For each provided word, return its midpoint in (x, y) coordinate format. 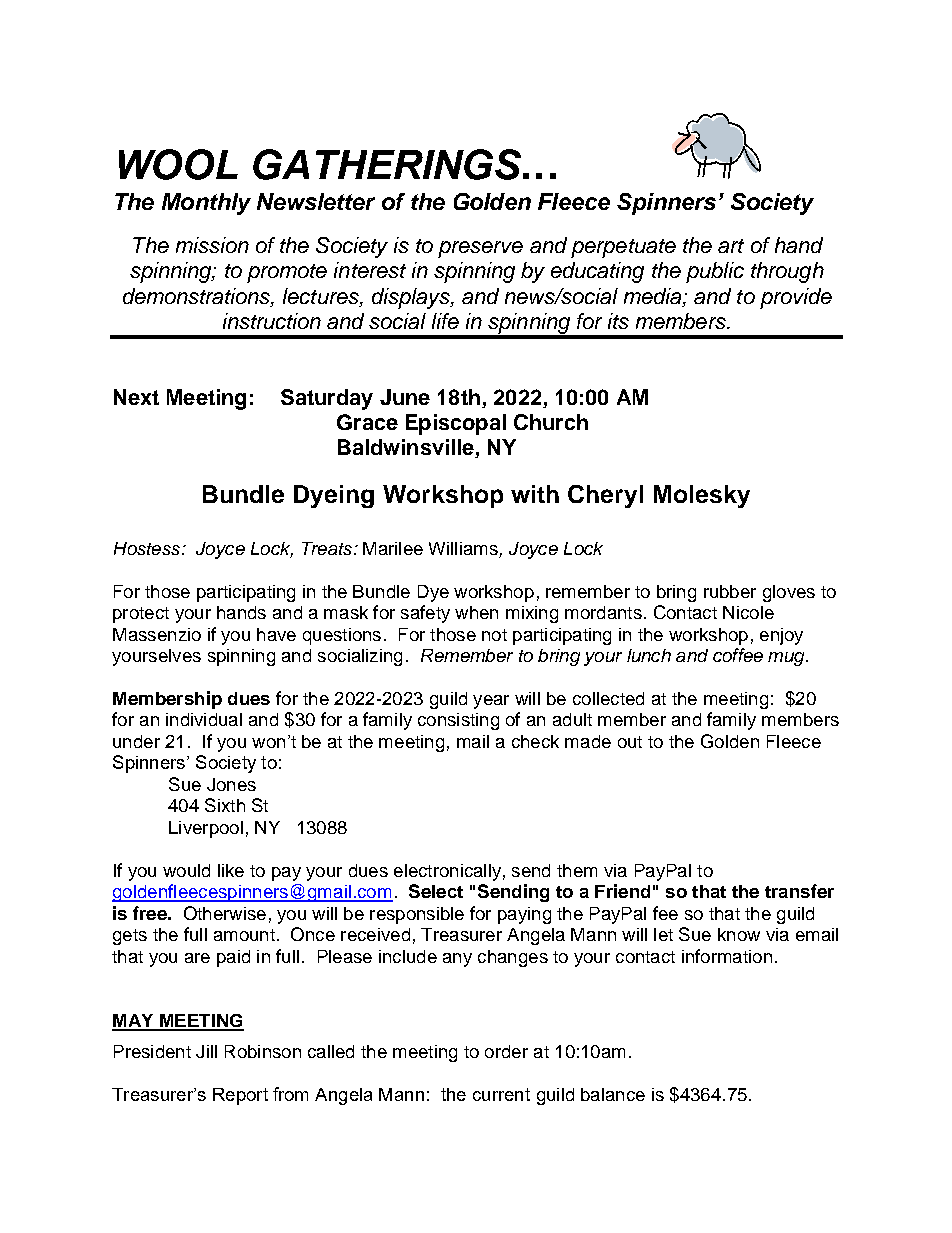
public (715, 272)
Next (136, 397)
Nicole (748, 612)
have (276, 634)
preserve (480, 249)
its (618, 321)
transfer (799, 891)
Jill (206, 1051)
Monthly (206, 204)
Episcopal (456, 424)
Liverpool (206, 829)
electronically (447, 872)
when (476, 612)
